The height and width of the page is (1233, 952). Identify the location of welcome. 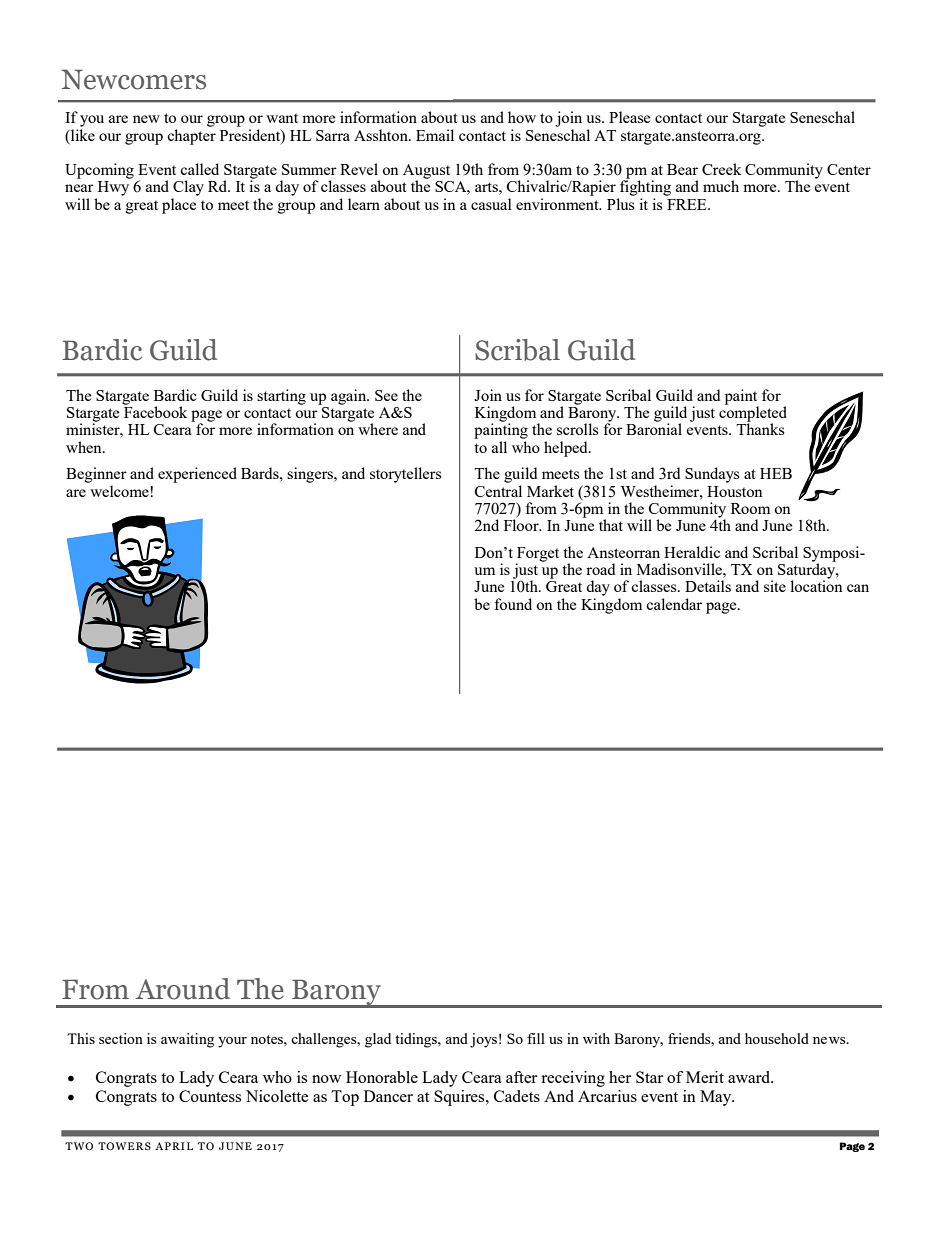
(120, 491).
